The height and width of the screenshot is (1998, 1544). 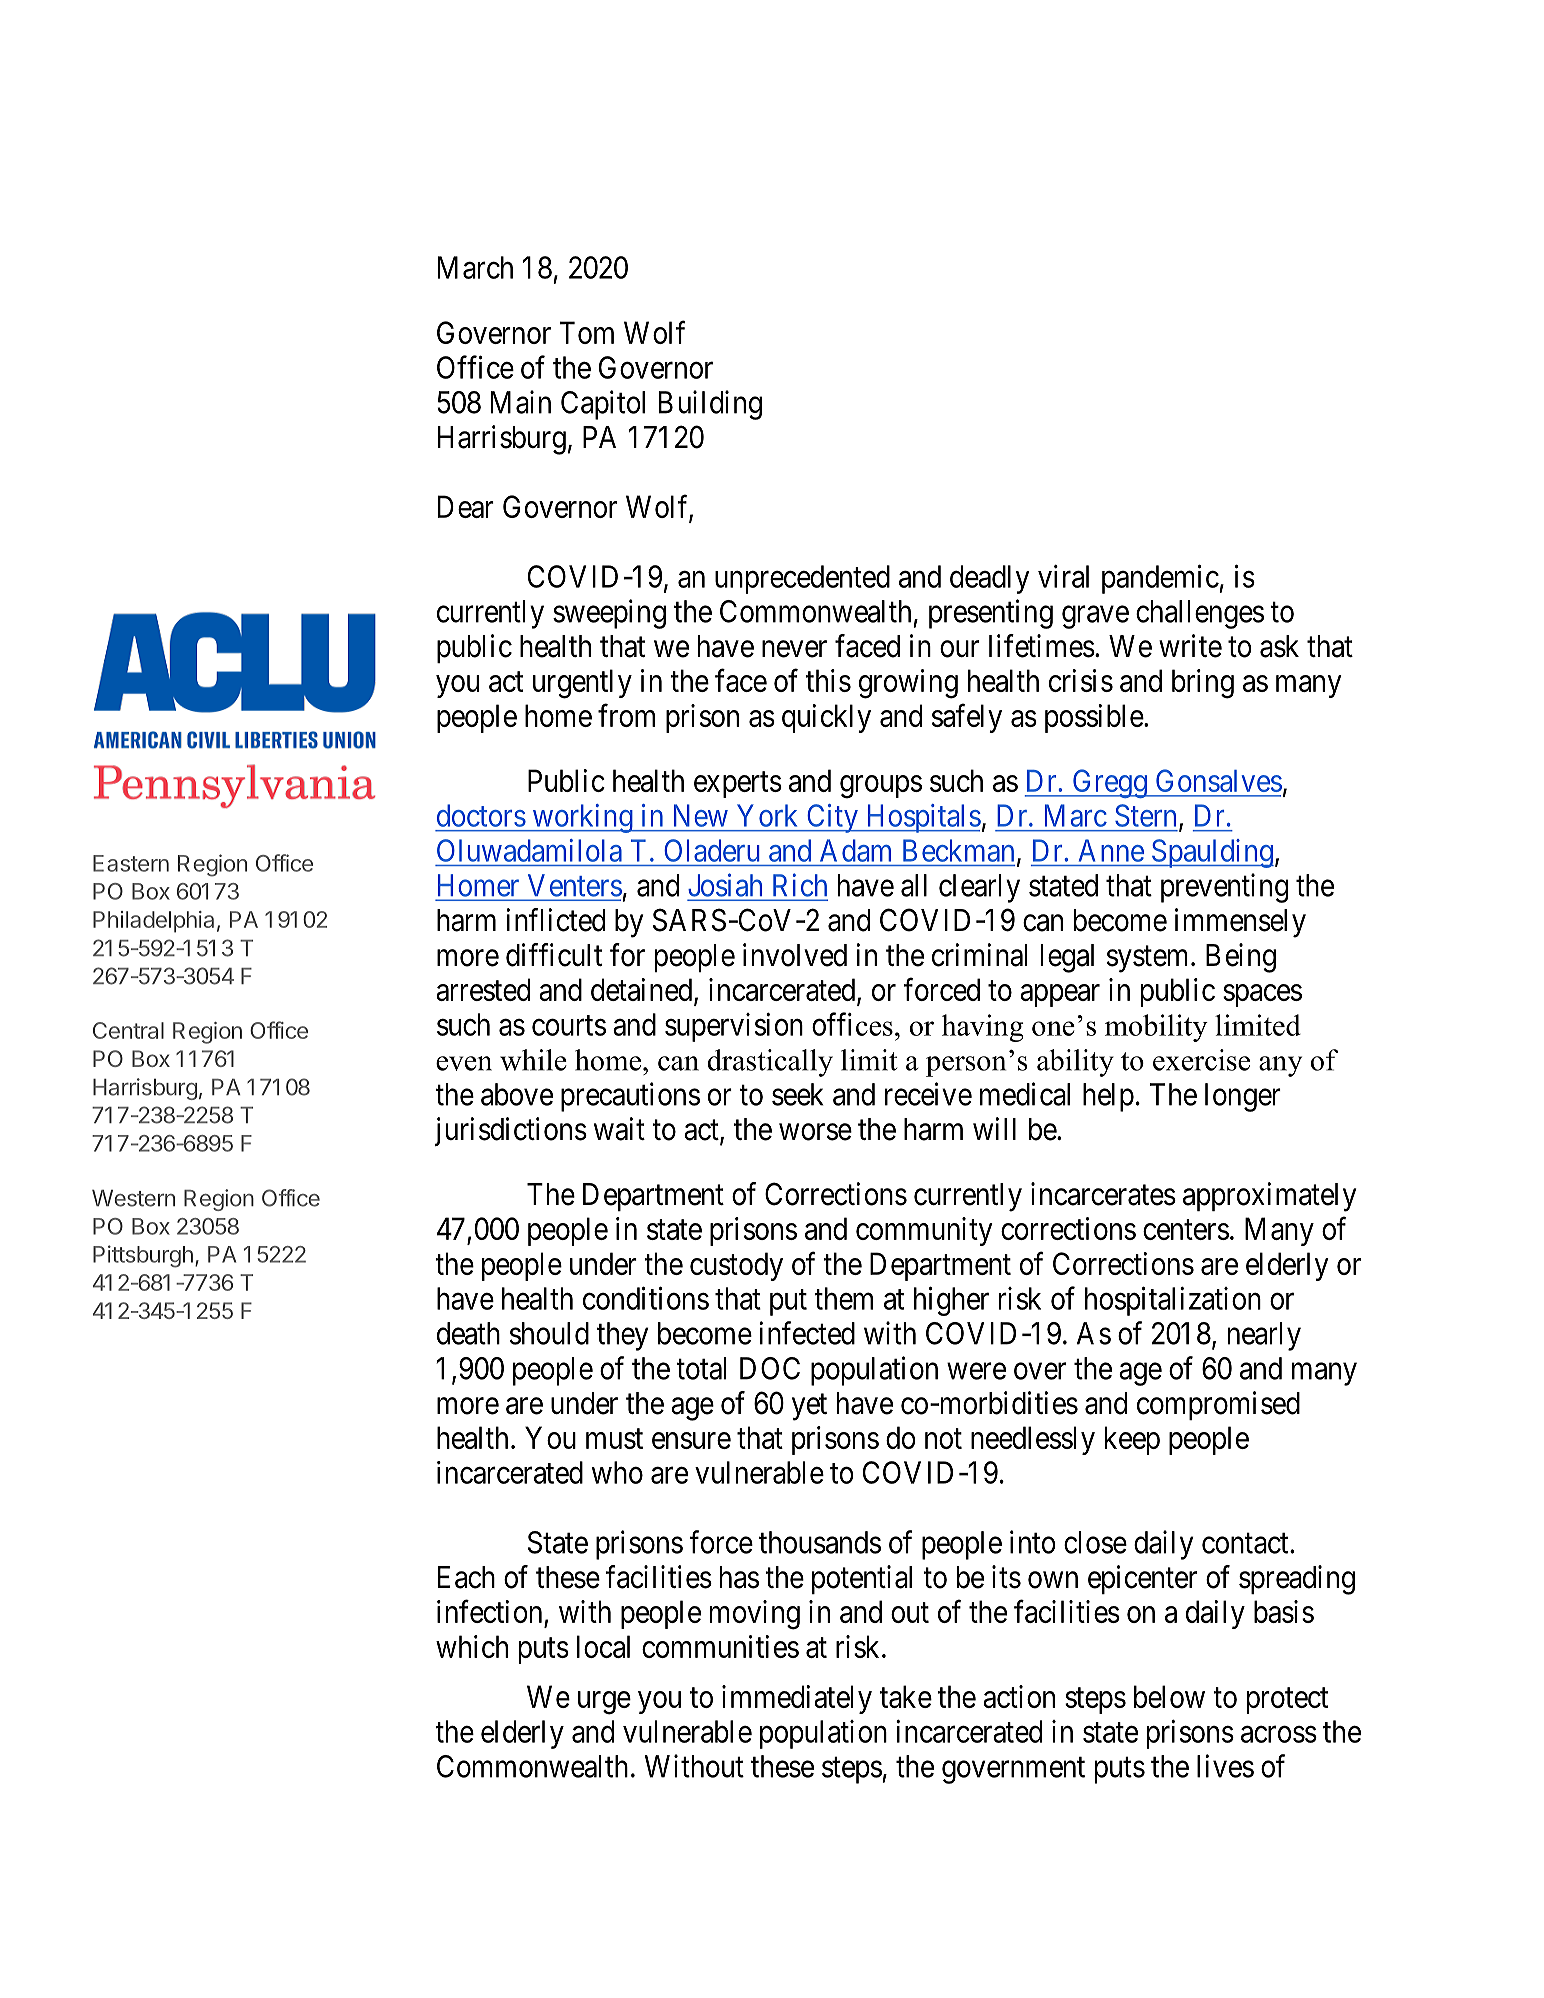 What do you see at coordinates (521, 402) in the screenshot?
I see `Main` at bounding box center [521, 402].
